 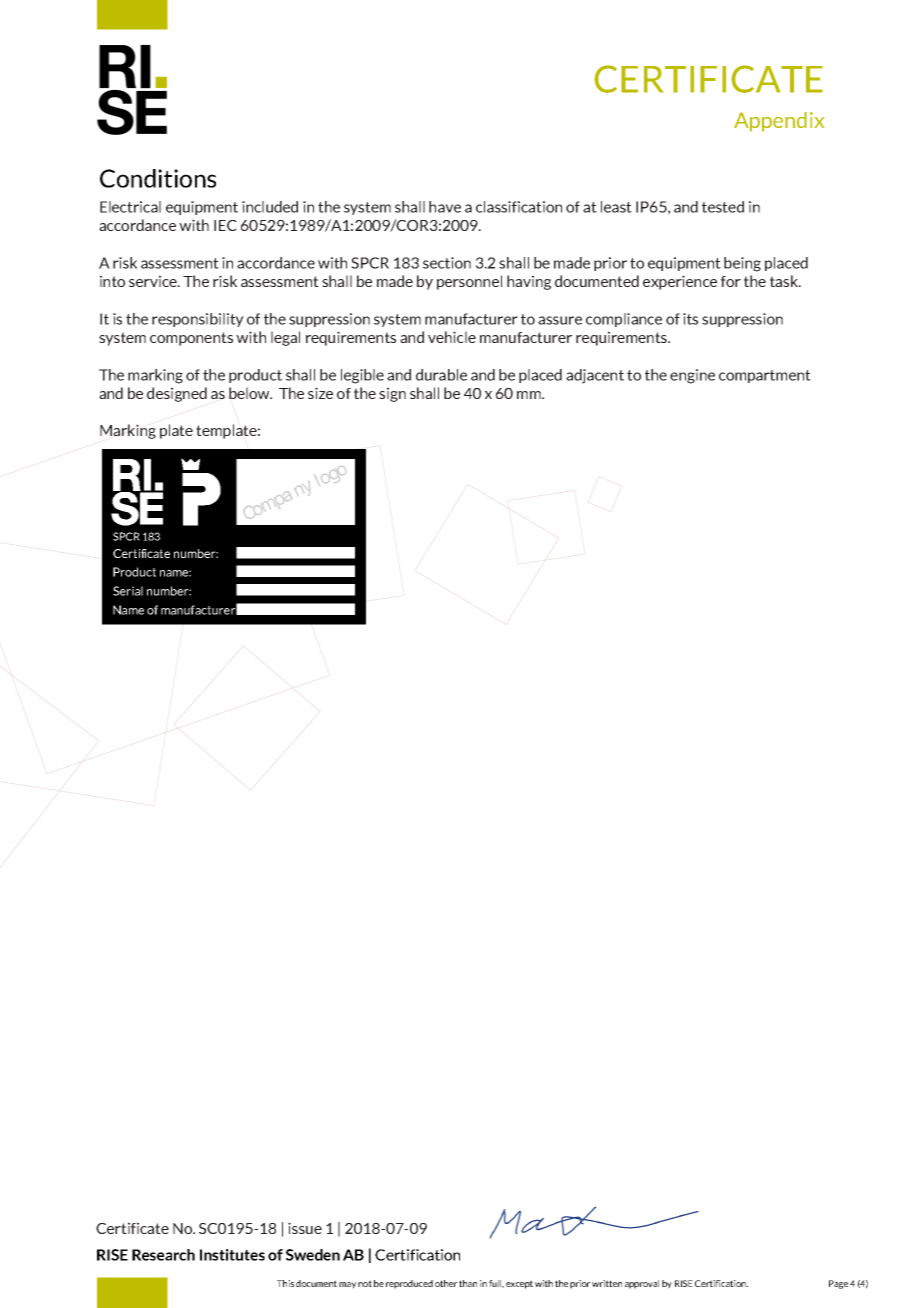 I want to click on than, so click(x=468, y=1283).
